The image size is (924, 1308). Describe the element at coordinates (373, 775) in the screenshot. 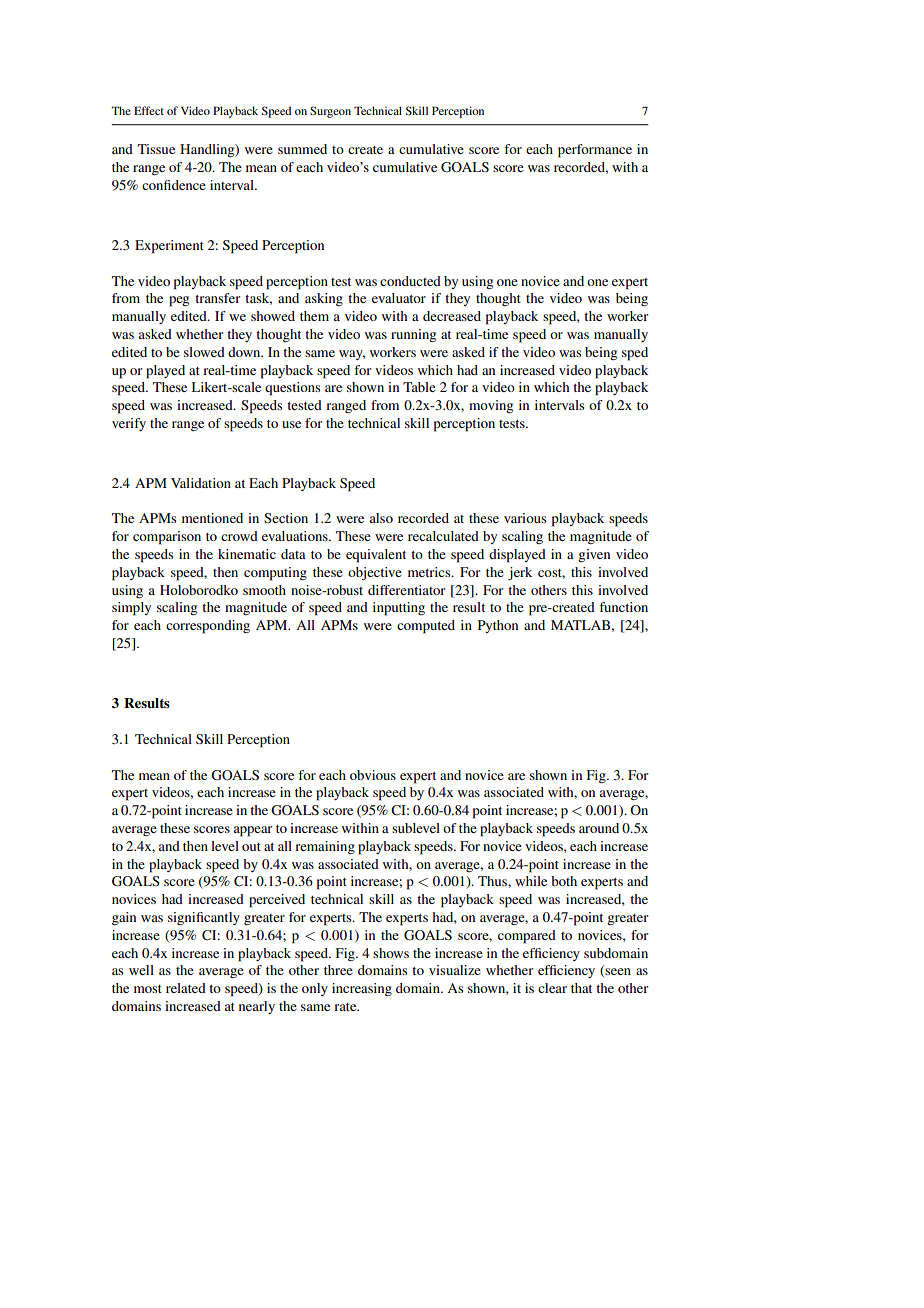

I see `obvious` at that location.
